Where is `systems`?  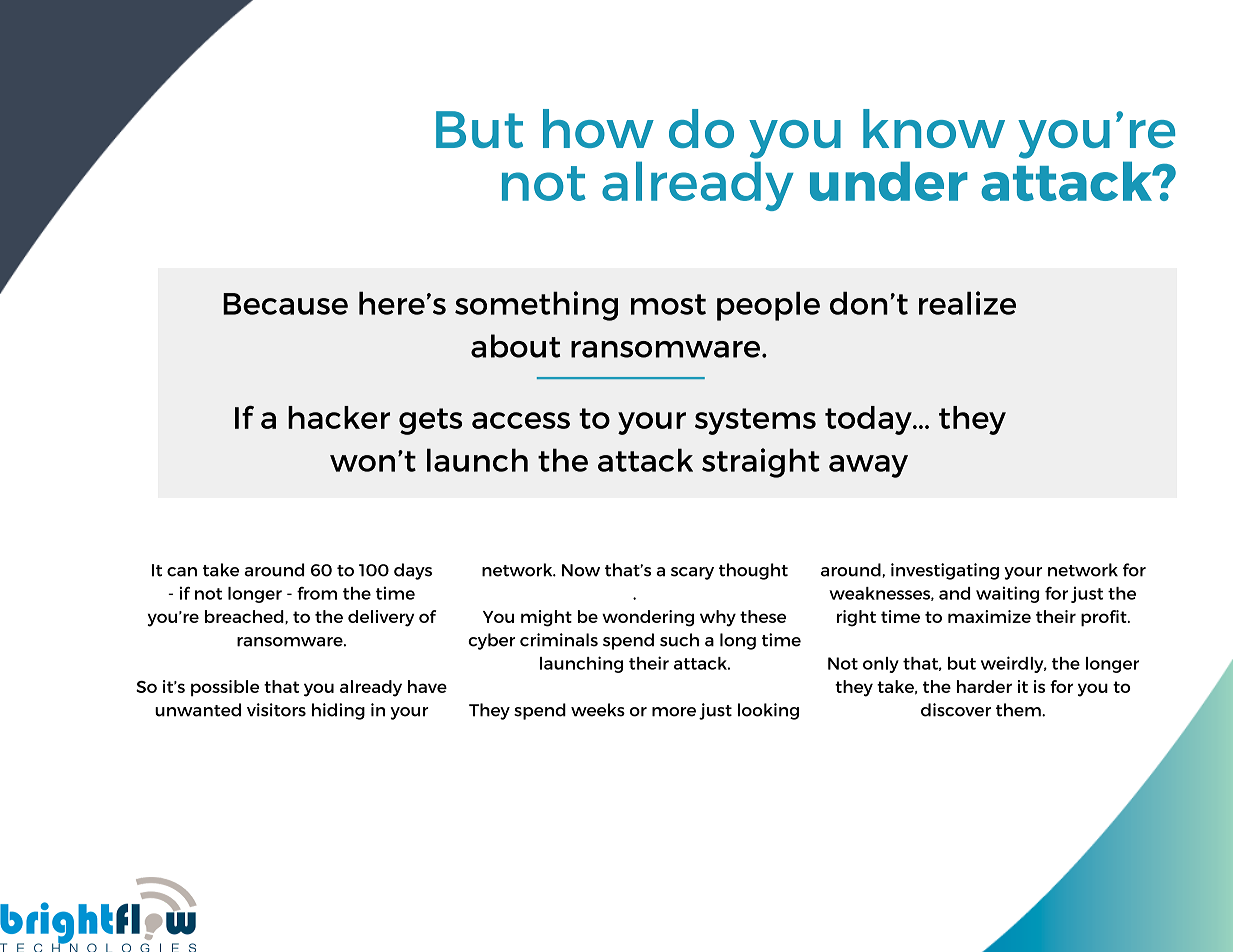
systems is located at coordinates (755, 421).
